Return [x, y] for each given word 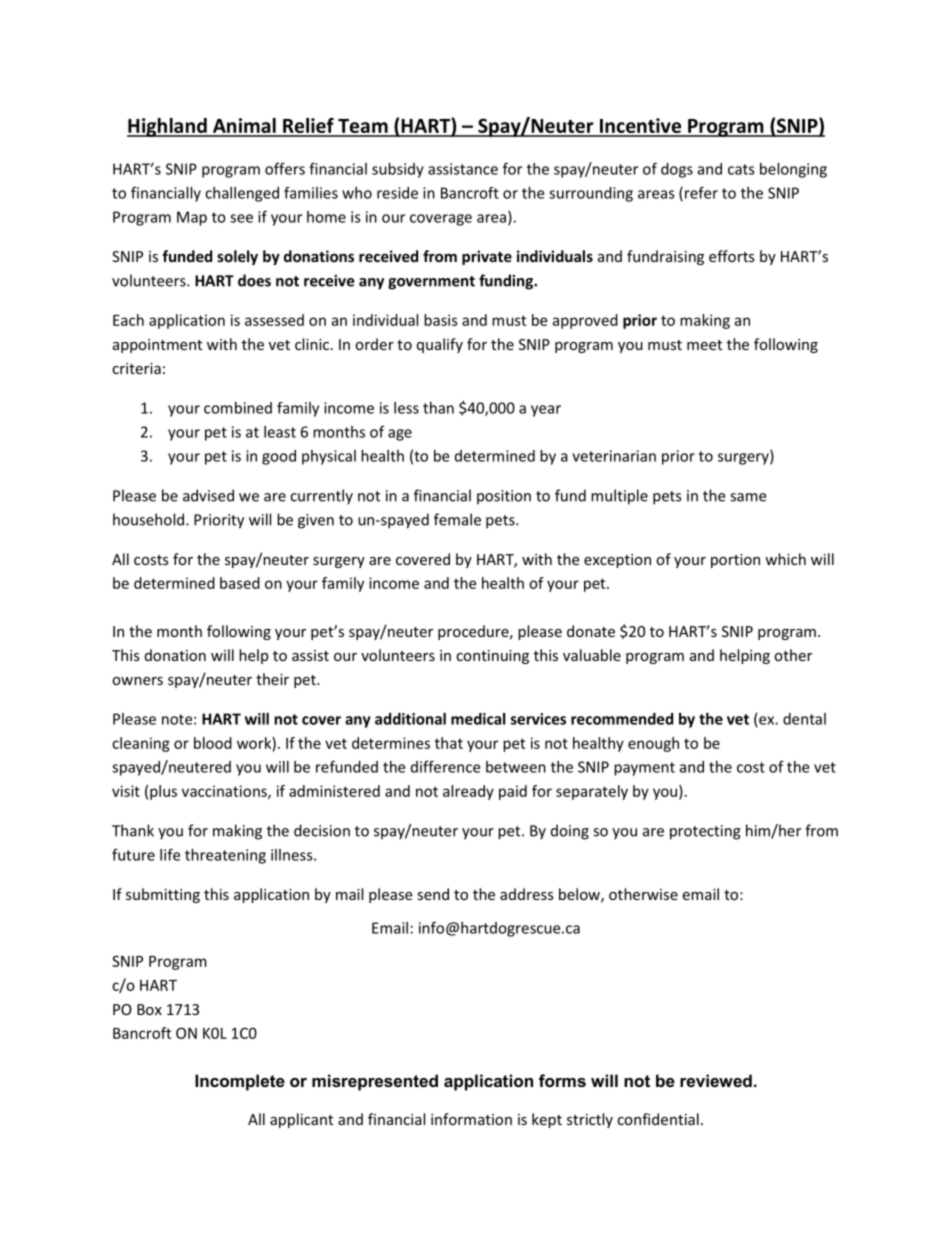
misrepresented [375, 1082]
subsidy [398, 170]
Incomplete [240, 1082]
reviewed [716, 1080]
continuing [492, 657]
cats [741, 169]
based [240, 583]
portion [735, 561]
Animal [244, 127]
